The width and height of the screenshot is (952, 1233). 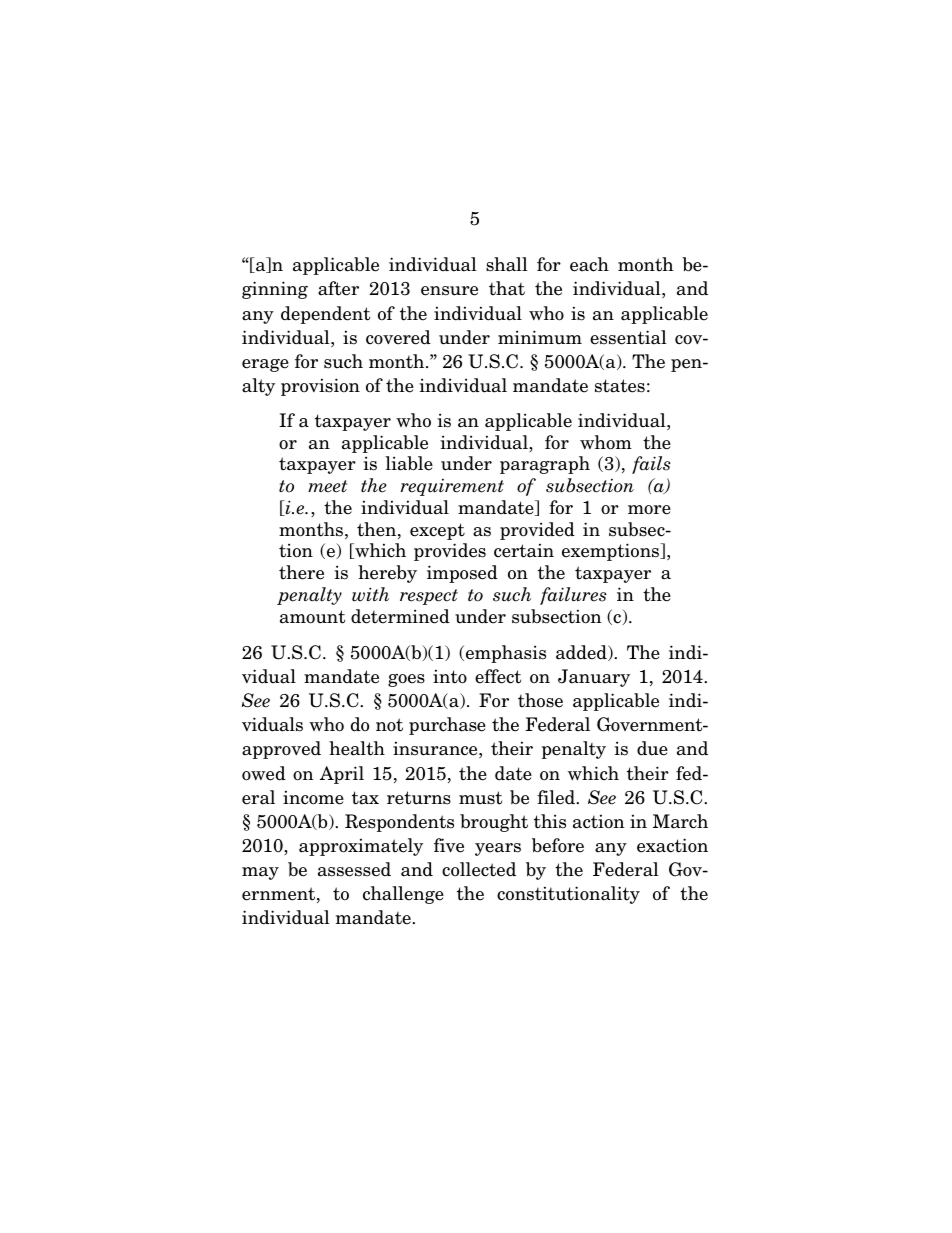 What do you see at coordinates (449, 291) in the screenshot?
I see `ensure` at bounding box center [449, 291].
